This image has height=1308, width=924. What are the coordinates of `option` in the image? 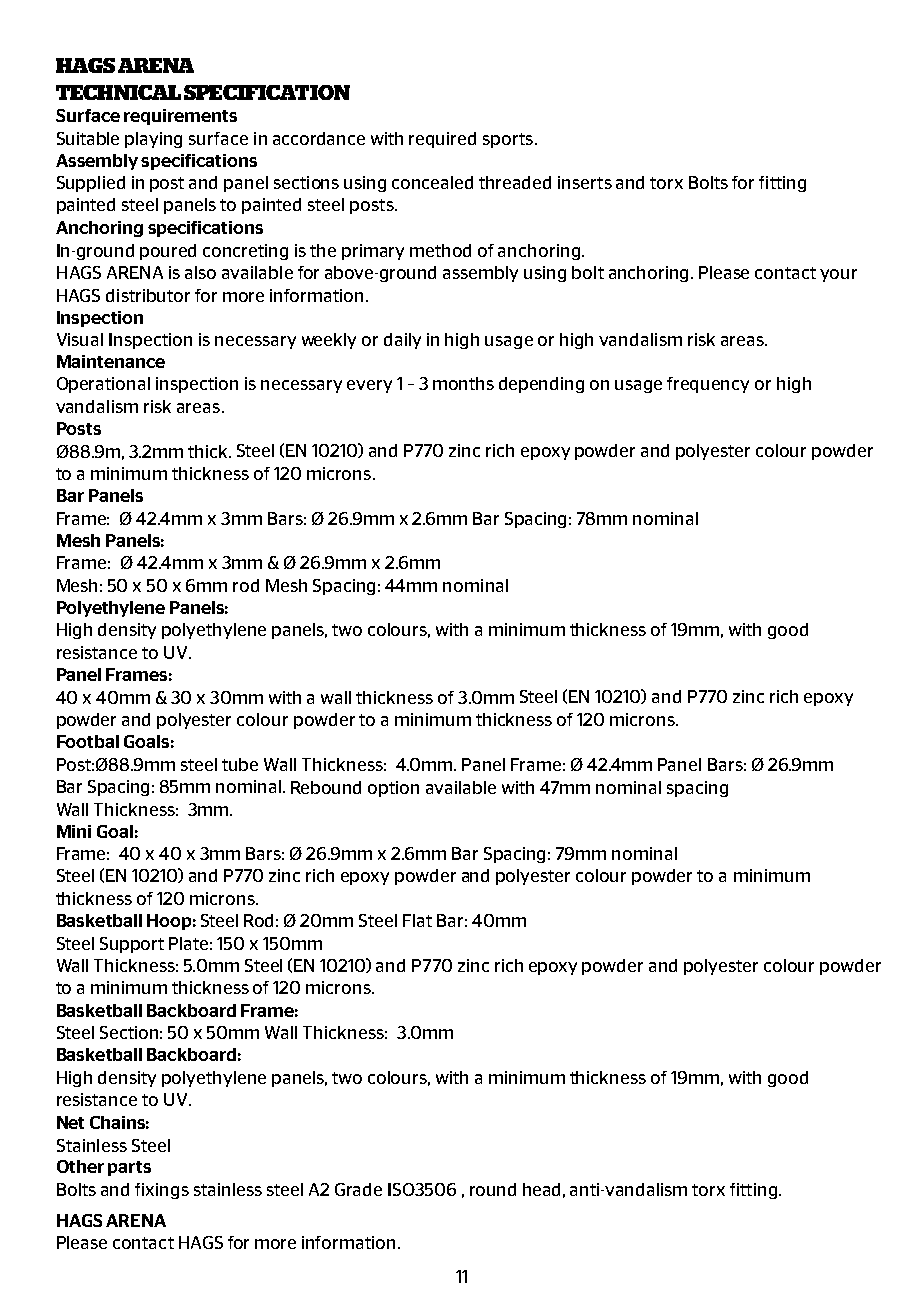 It's located at (393, 789).
